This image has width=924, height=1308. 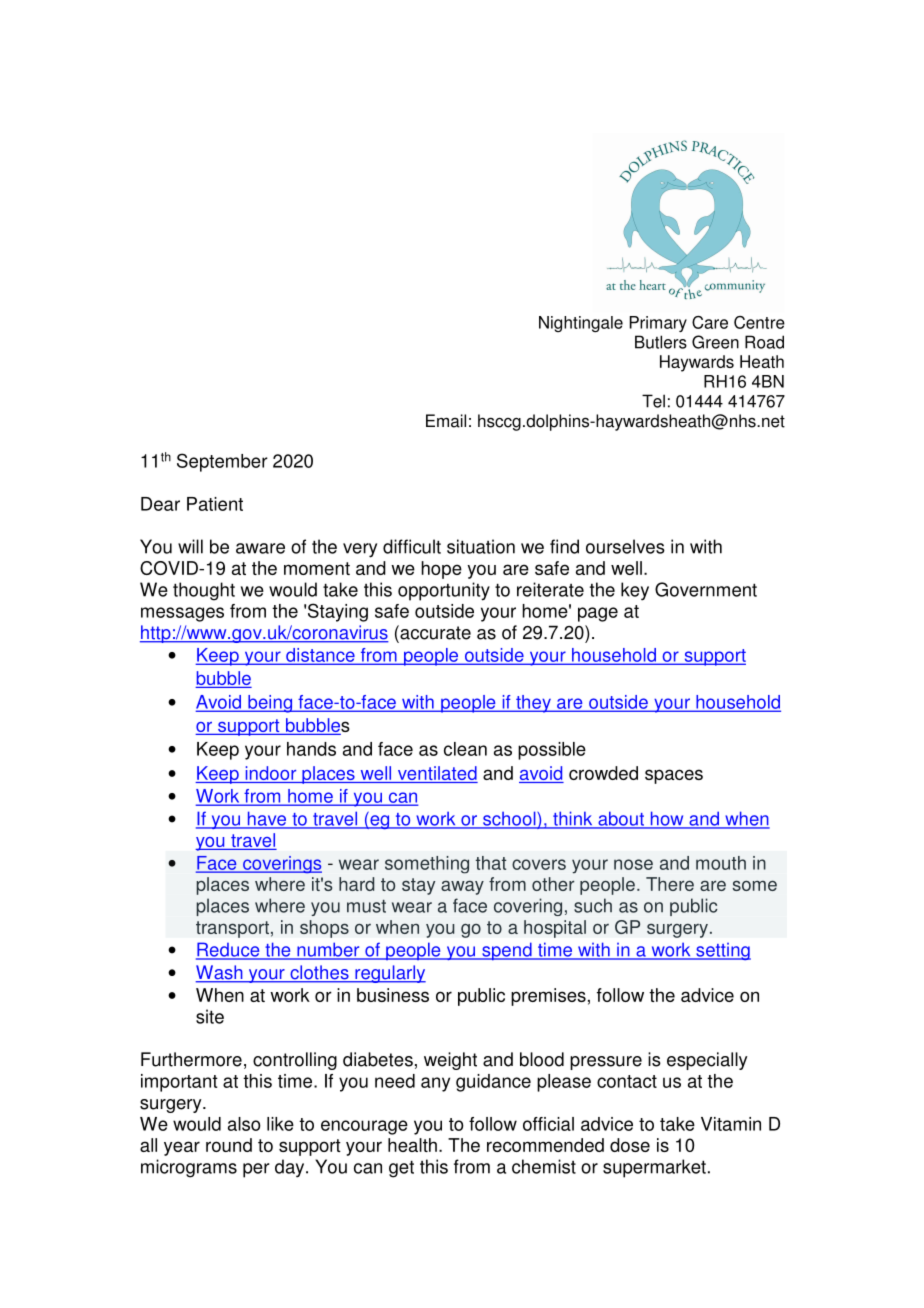 What do you see at coordinates (715, 342) in the image?
I see `Green` at bounding box center [715, 342].
